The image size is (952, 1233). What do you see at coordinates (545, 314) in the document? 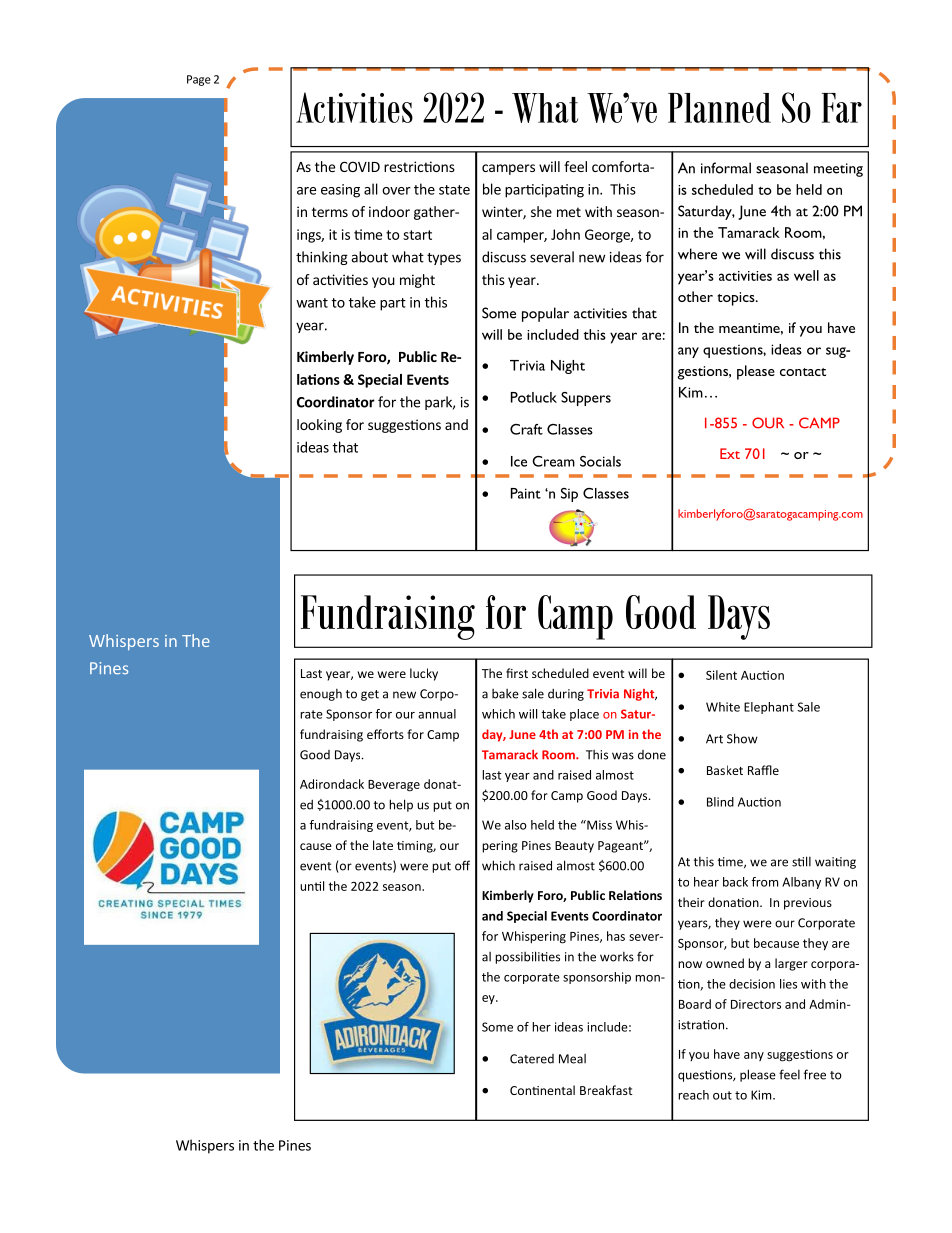
I see `popular` at bounding box center [545, 314].
